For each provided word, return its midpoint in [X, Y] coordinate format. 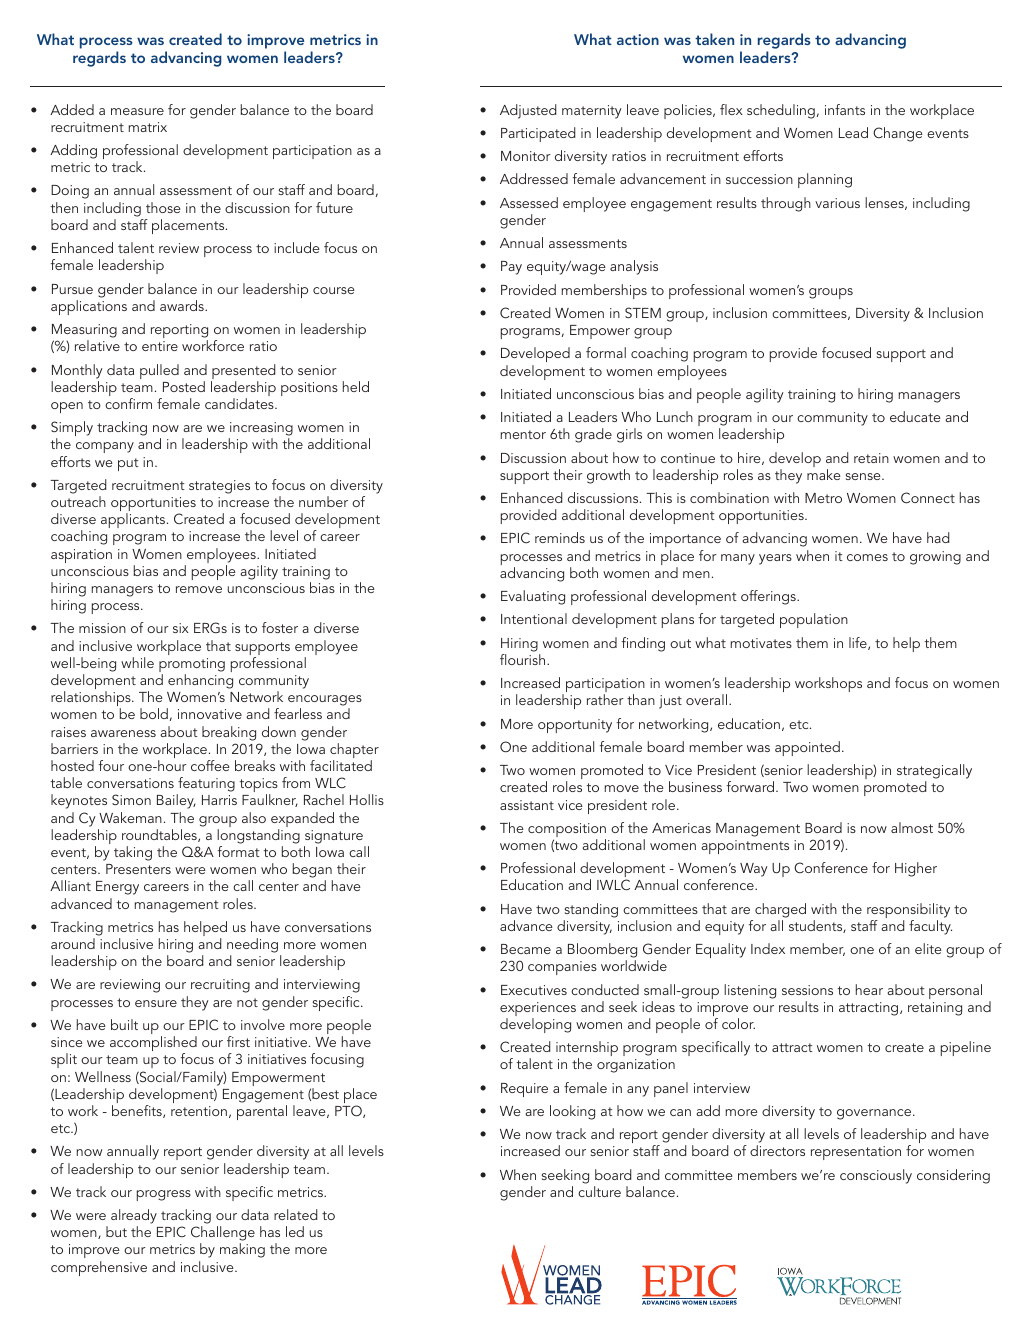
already [134, 1216]
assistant [527, 805]
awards [183, 305]
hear [869, 989]
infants [845, 109]
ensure [156, 1003]
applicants [134, 520]
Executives [534, 990]
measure [137, 111]
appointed [807, 748]
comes [867, 557]
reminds [560, 537]
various [837, 203]
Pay [511, 268]
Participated [538, 134]
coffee [210, 765]
